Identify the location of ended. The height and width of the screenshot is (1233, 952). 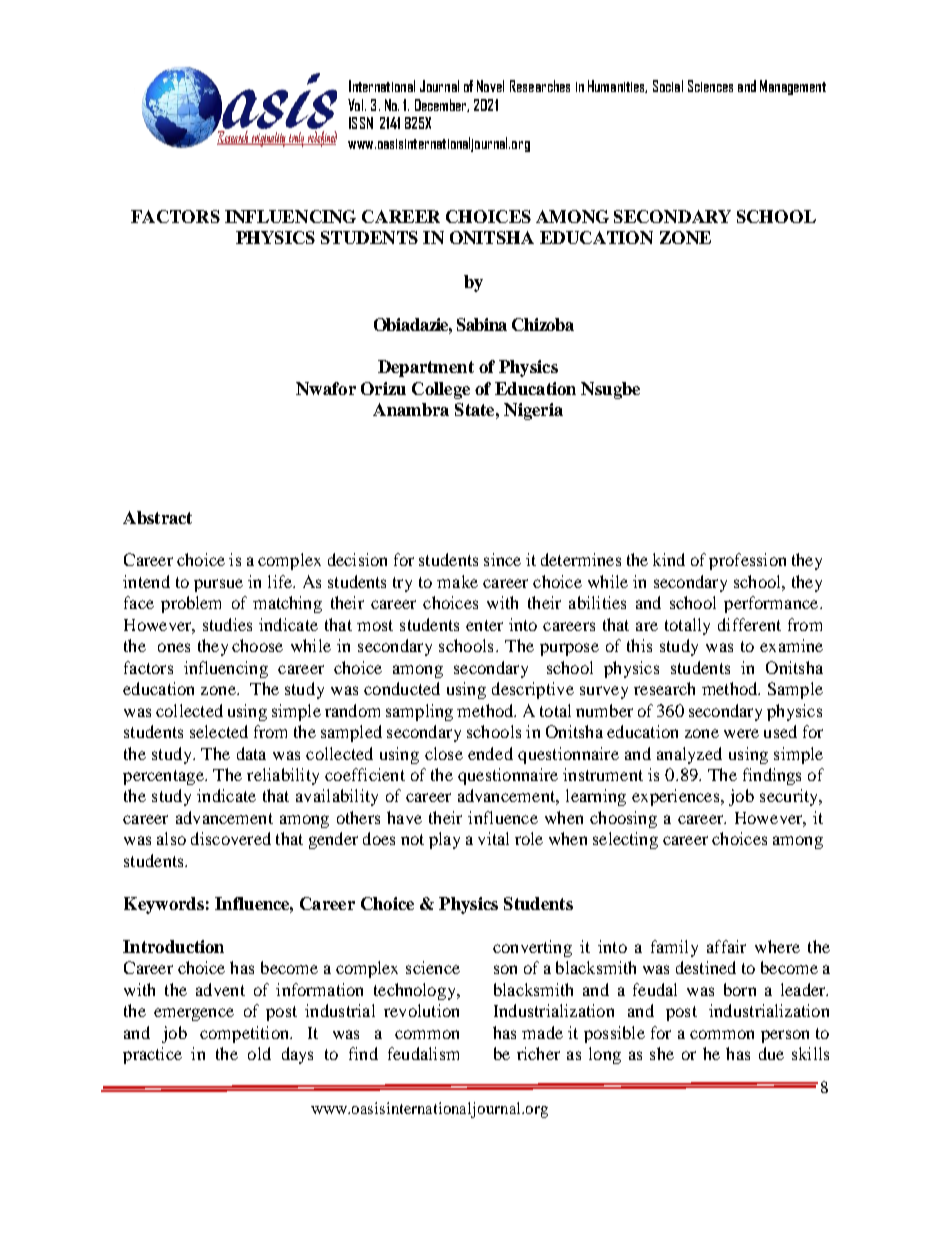
(490, 753).
